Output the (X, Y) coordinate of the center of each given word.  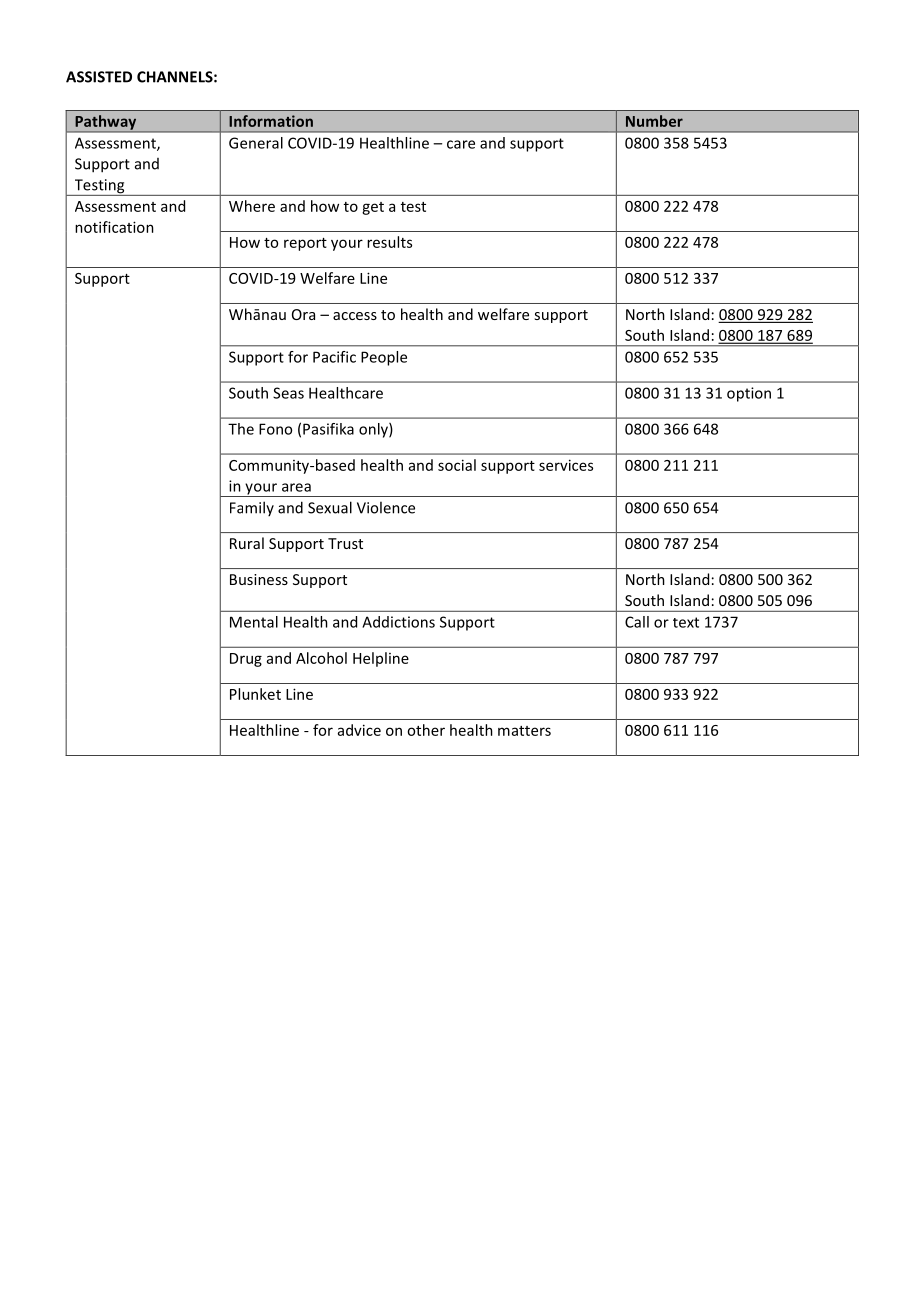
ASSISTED (99, 77)
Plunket (255, 694)
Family (252, 508)
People (384, 358)
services (566, 465)
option (749, 394)
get (373, 208)
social (457, 465)
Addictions (398, 622)
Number (654, 121)
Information (271, 121)
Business (259, 579)
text (686, 622)
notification (114, 227)
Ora (303, 314)
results (389, 242)
